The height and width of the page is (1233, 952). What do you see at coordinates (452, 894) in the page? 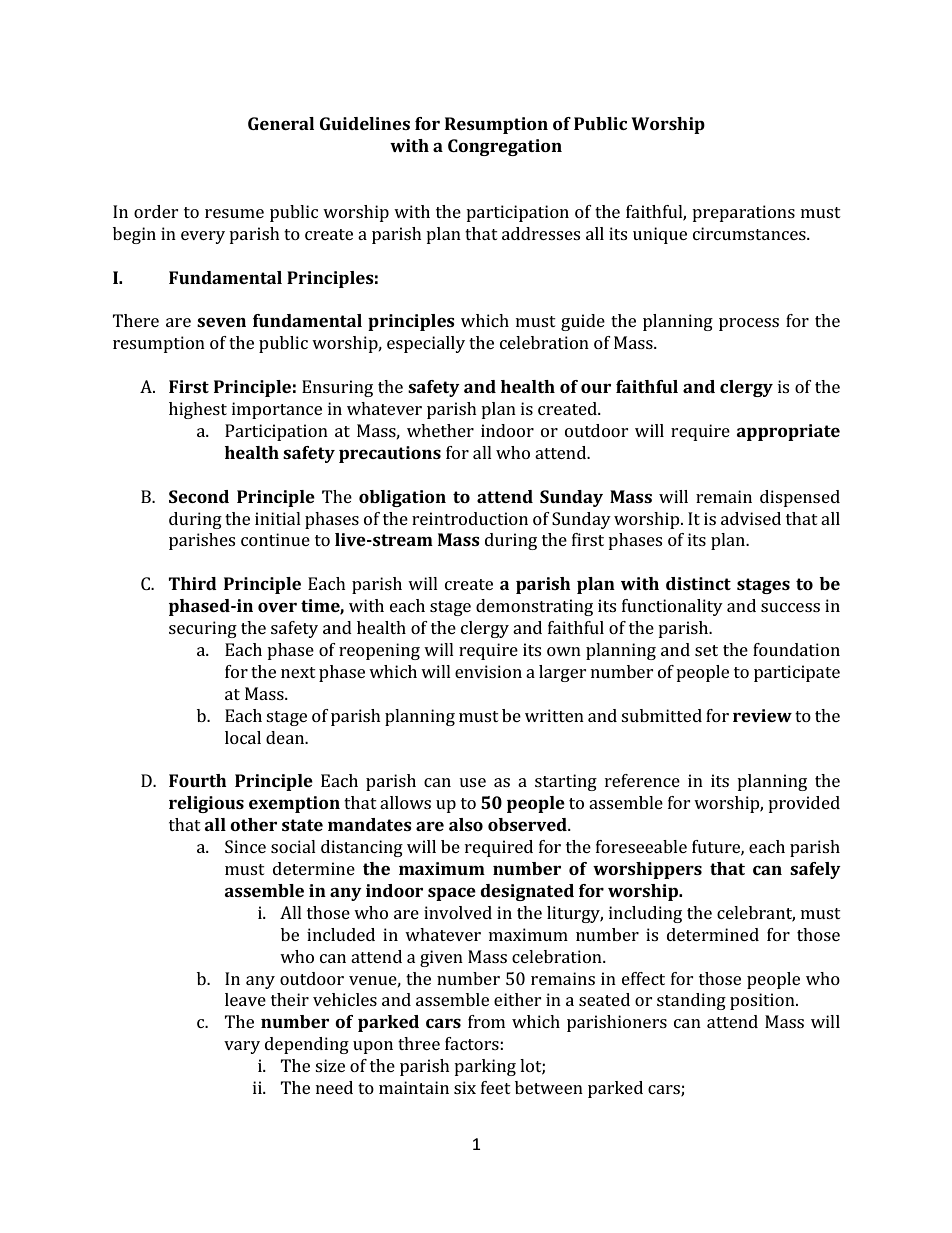
I see `space` at bounding box center [452, 894].
